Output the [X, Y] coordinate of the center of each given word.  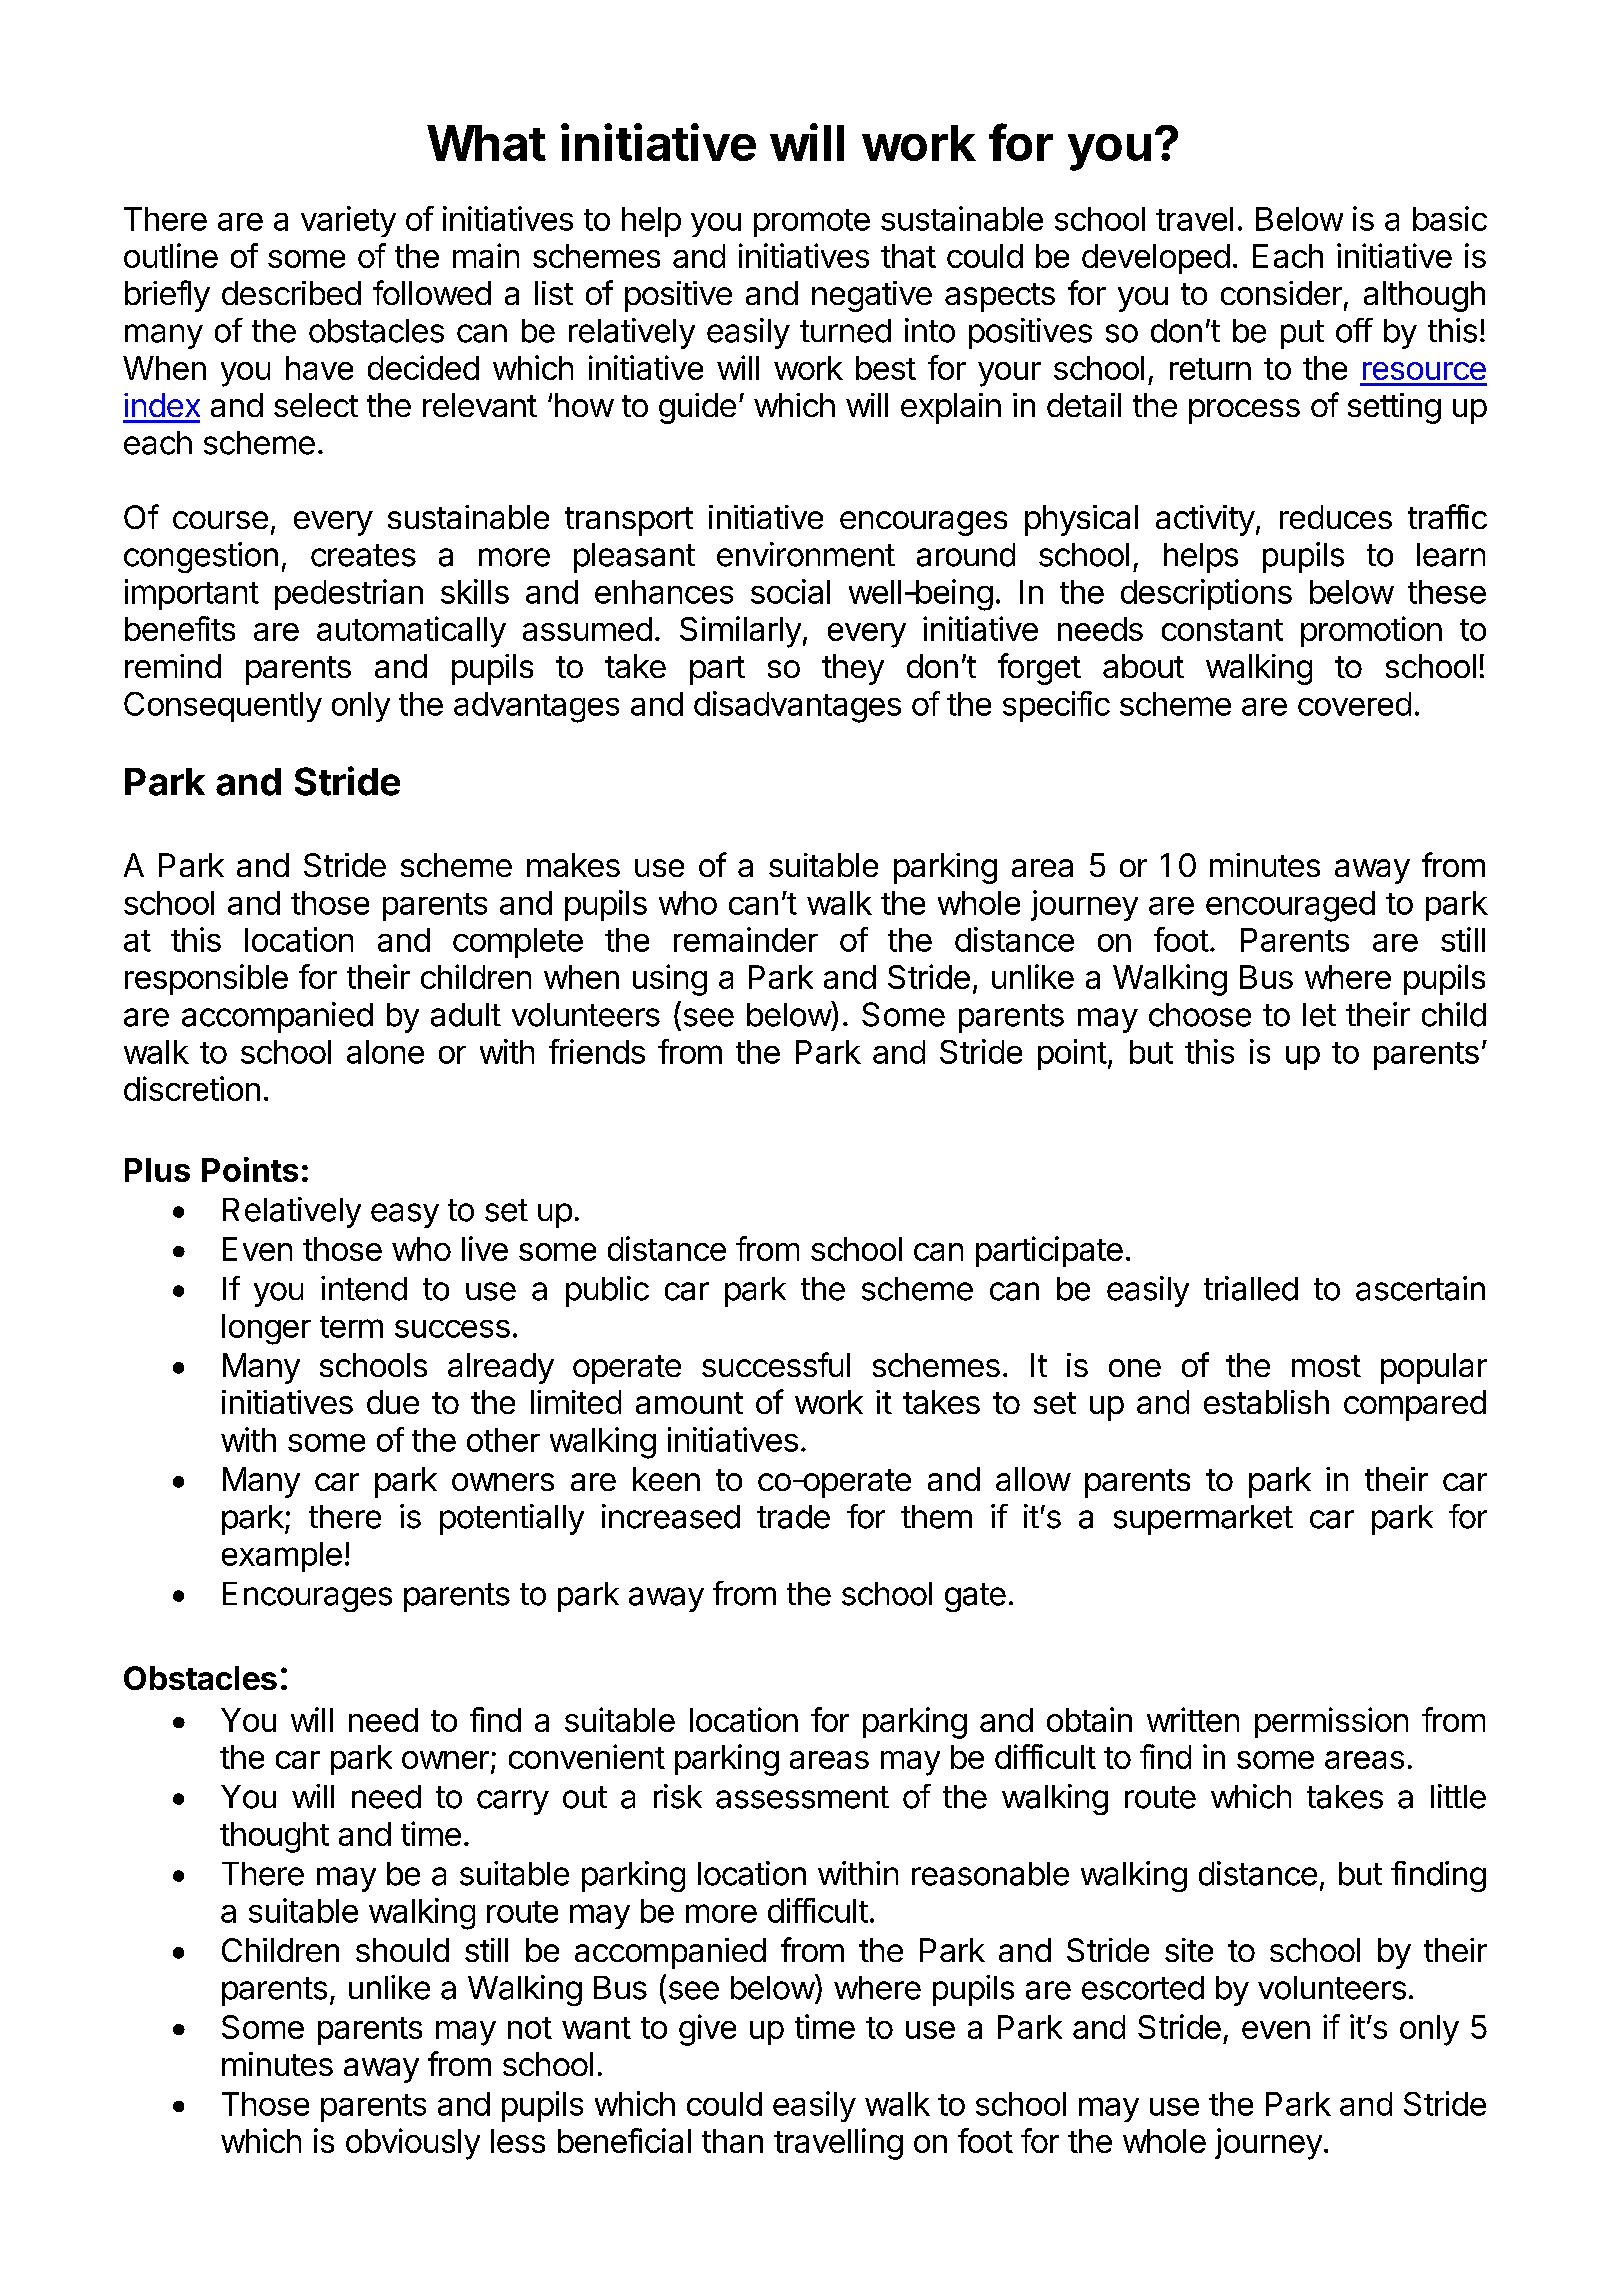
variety [348, 221]
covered [1354, 704]
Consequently [223, 707]
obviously [413, 2144]
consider [1281, 293]
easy [405, 1215]
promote [812, 223]
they [853, 669]
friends [597, 1051]
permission [1331, 1722]
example [282, 1557]
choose [1200, 1015]
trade [793, 1517]
